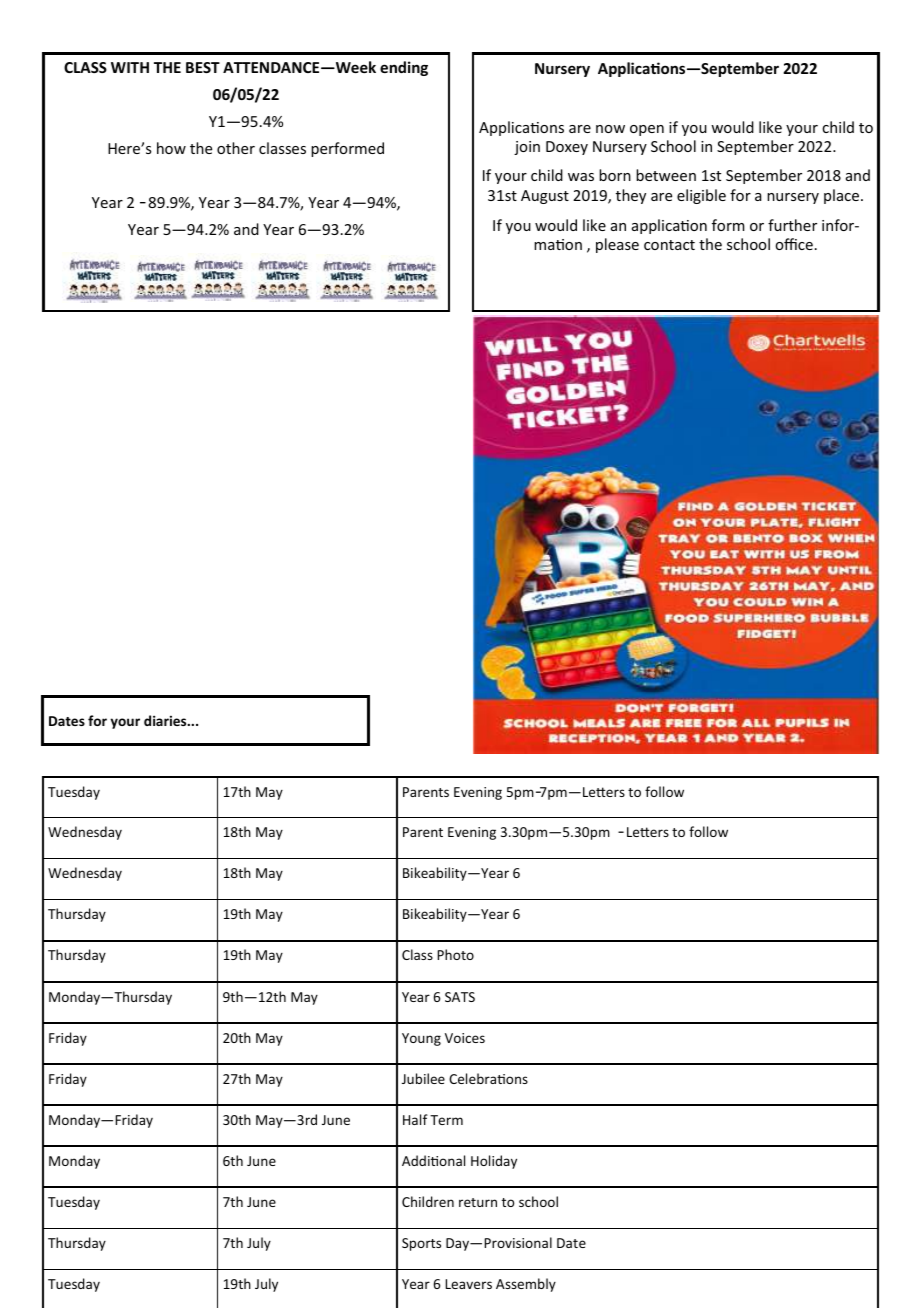  What do you see at coordinates (465, 1038) in the image?
I see `Voices` at bounding box center [465, 1038].
